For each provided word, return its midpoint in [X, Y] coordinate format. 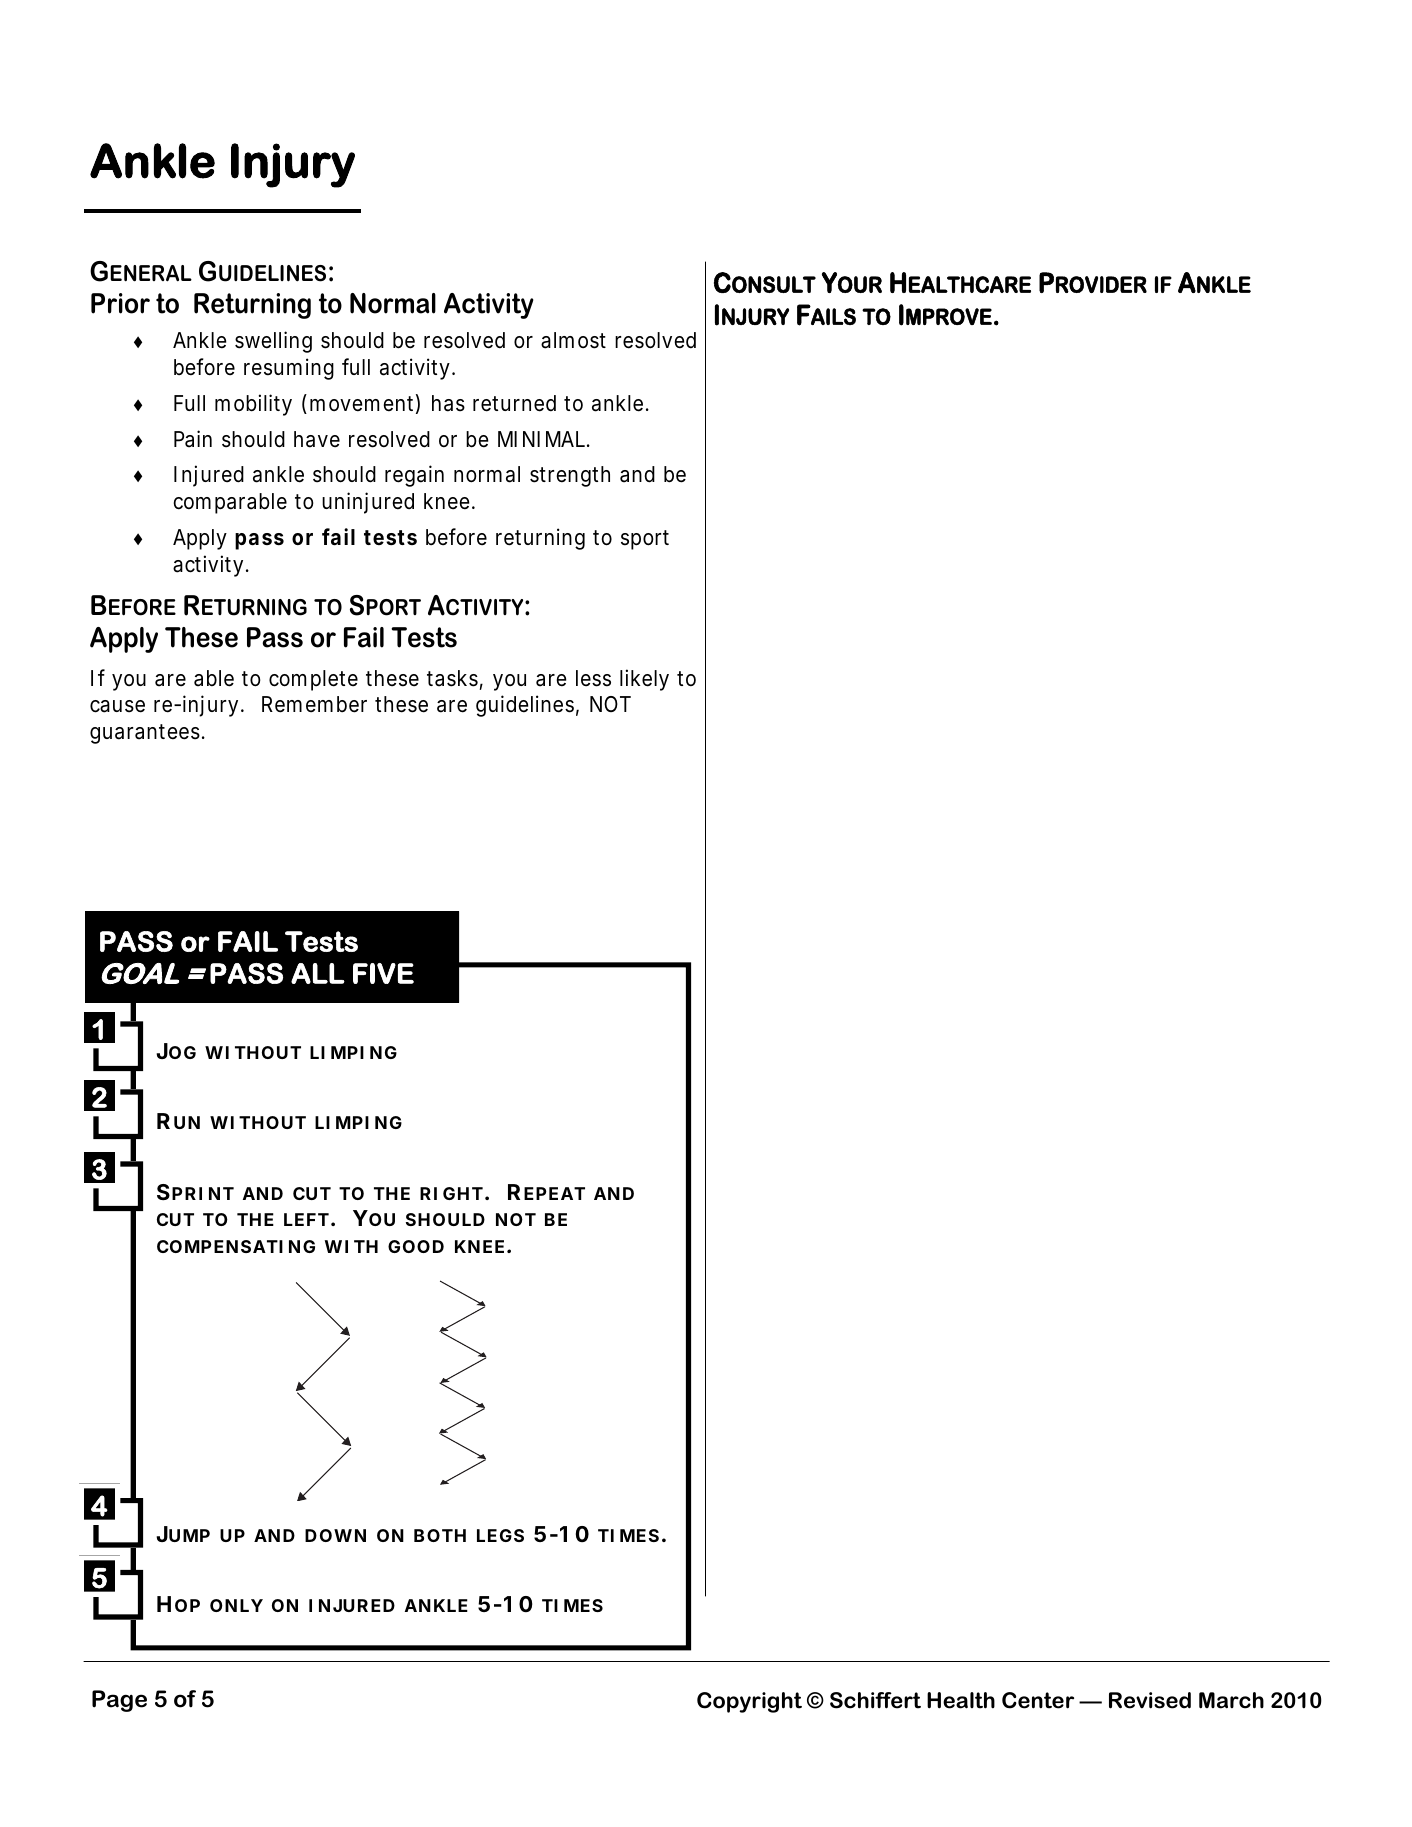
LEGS [500, 1535]
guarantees [147, 734]
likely [644, 680]
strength [570, 476]
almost [573, 340]
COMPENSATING [236, 1246]
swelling [273, 342]
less [593, 678]
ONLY [236, 1605]
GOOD [416, 1246]
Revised [1150, 1700]
